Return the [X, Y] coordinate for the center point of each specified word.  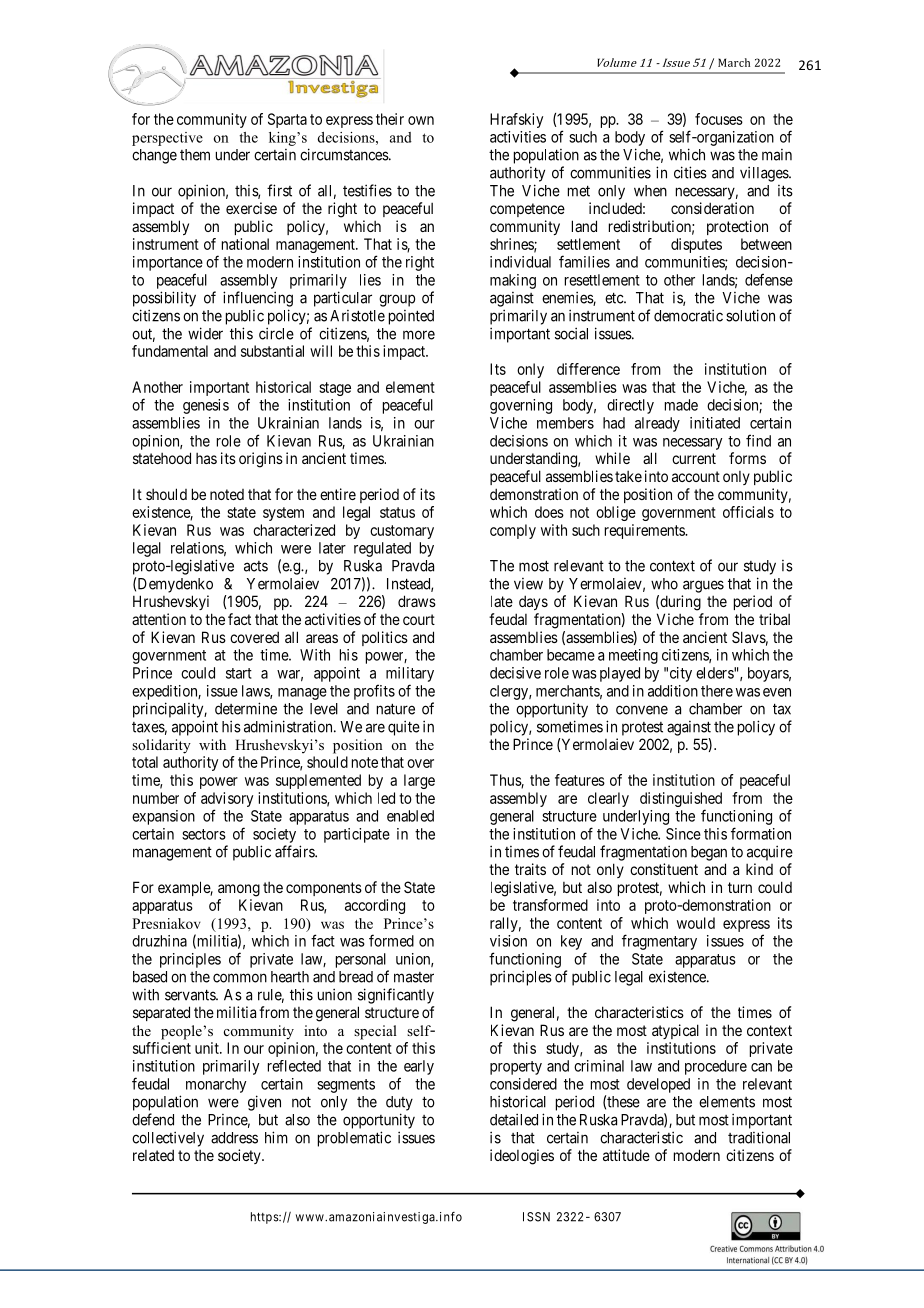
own [421, 120]
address [234, 1138]
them [195, 155]
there [717, 691]
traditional [759, 1137]
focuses [719, 119]
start [239, 673]
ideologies [522, 1157]
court [419, 619]
